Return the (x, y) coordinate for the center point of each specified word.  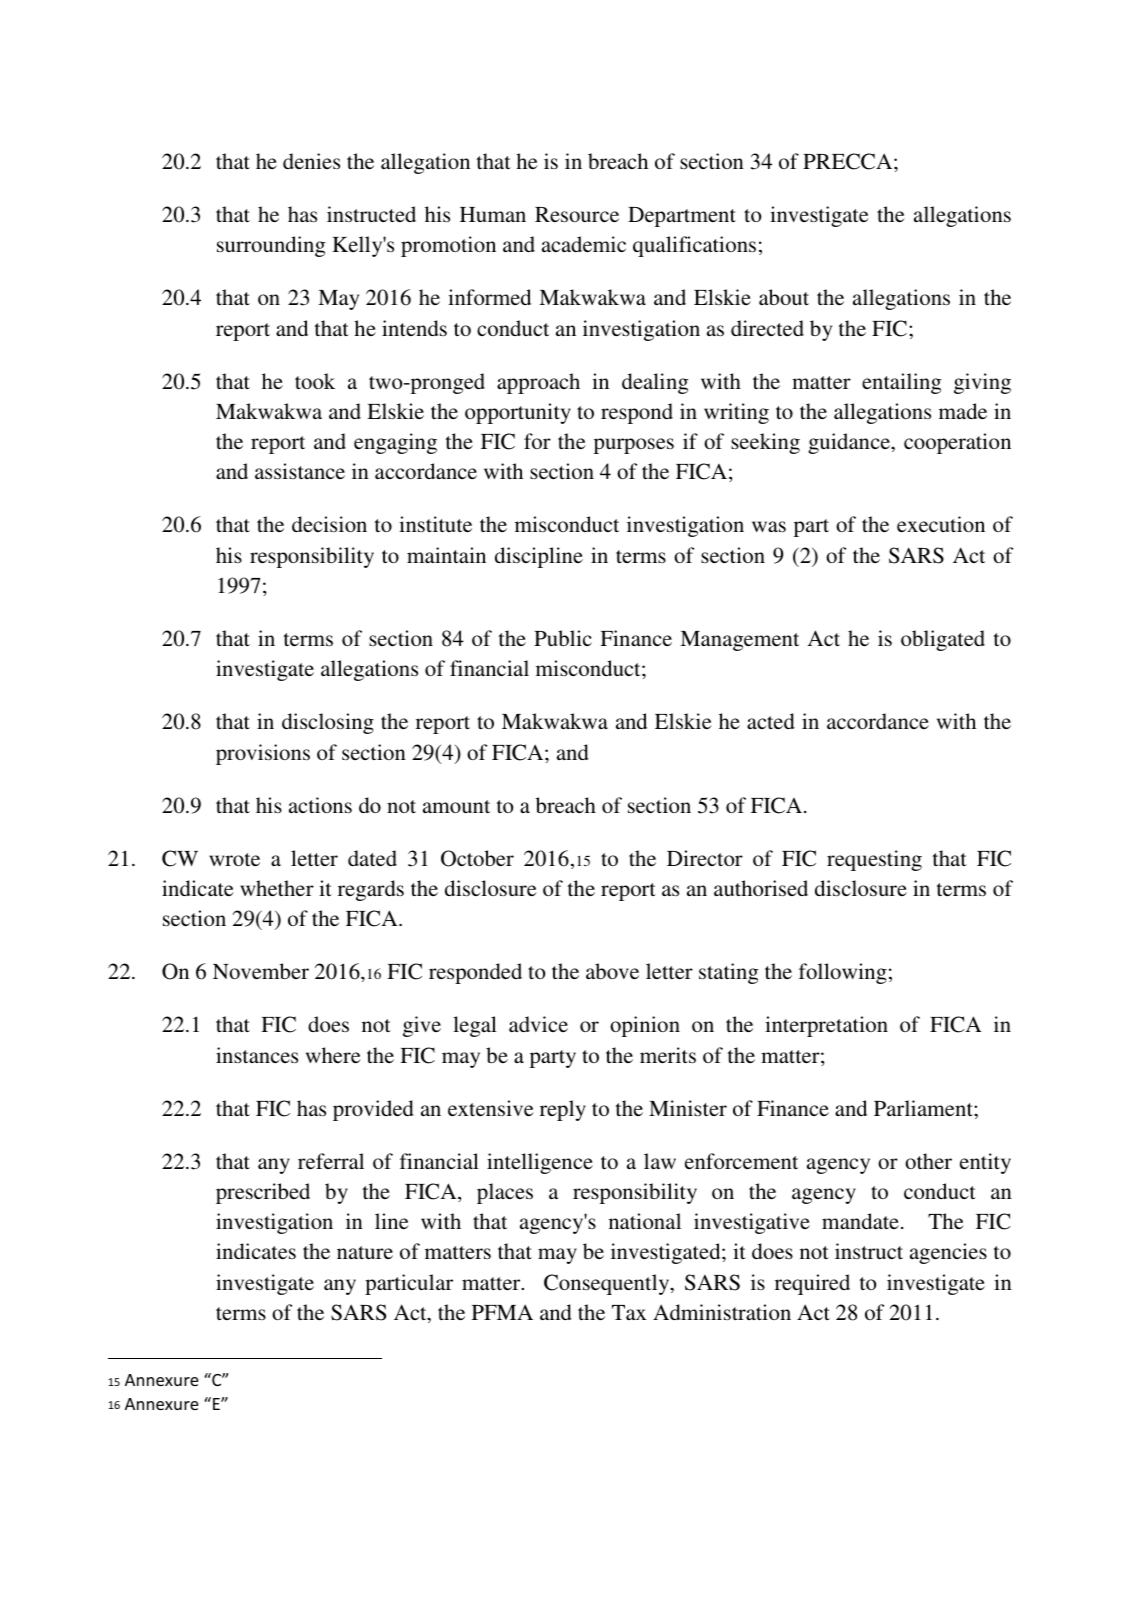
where (333, 1055)
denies (311, 161)
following (843, 973)
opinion (645, 1026)
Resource (577, 214)
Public (563, 638)
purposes (634, 446)
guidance (850, 443)
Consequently (608, 1284)
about (784, 297)
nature (365, 1252)
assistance (300, 471)
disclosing (328, 723)
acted (771, 721)
